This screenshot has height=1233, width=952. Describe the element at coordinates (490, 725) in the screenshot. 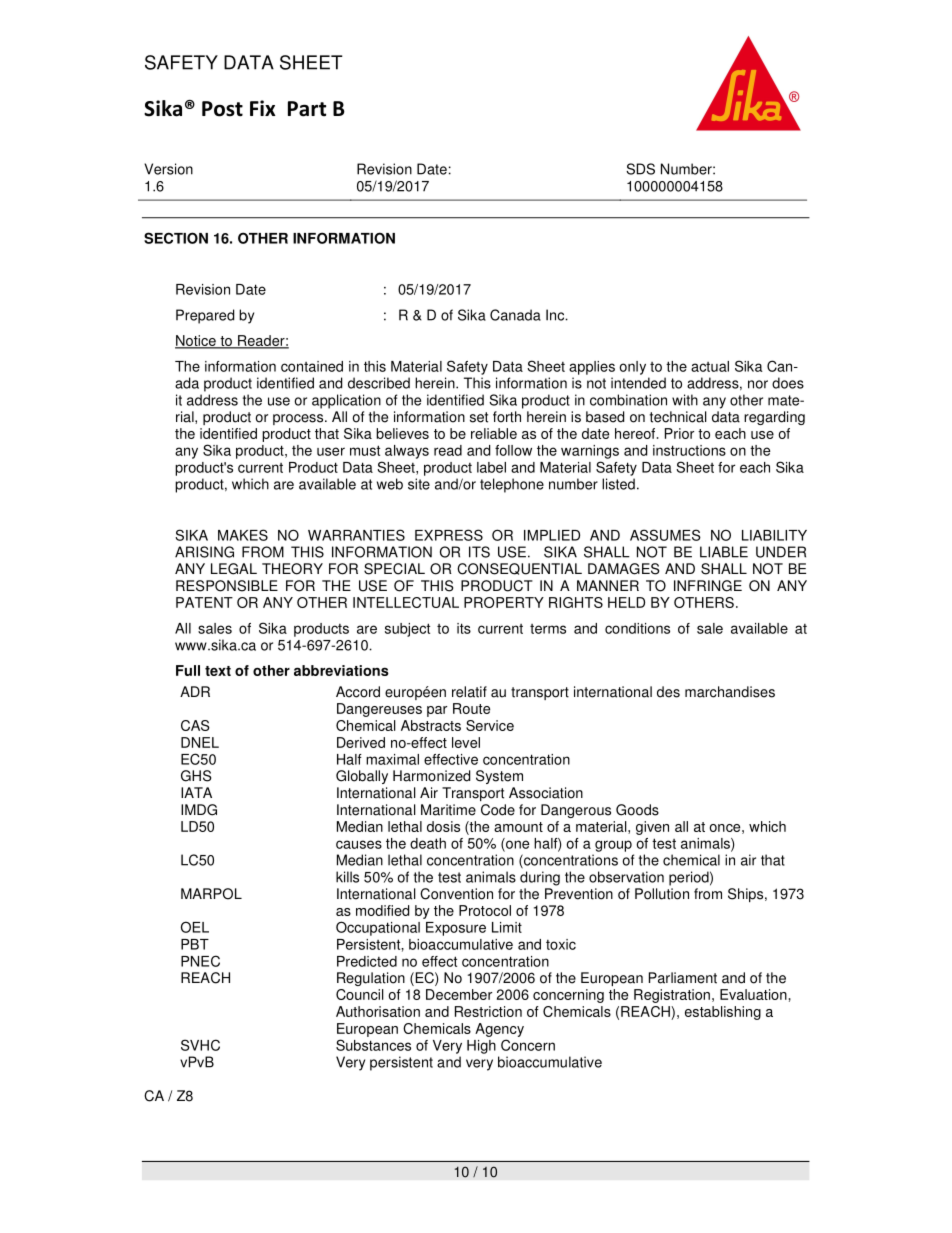

I see `Service` at that location.
